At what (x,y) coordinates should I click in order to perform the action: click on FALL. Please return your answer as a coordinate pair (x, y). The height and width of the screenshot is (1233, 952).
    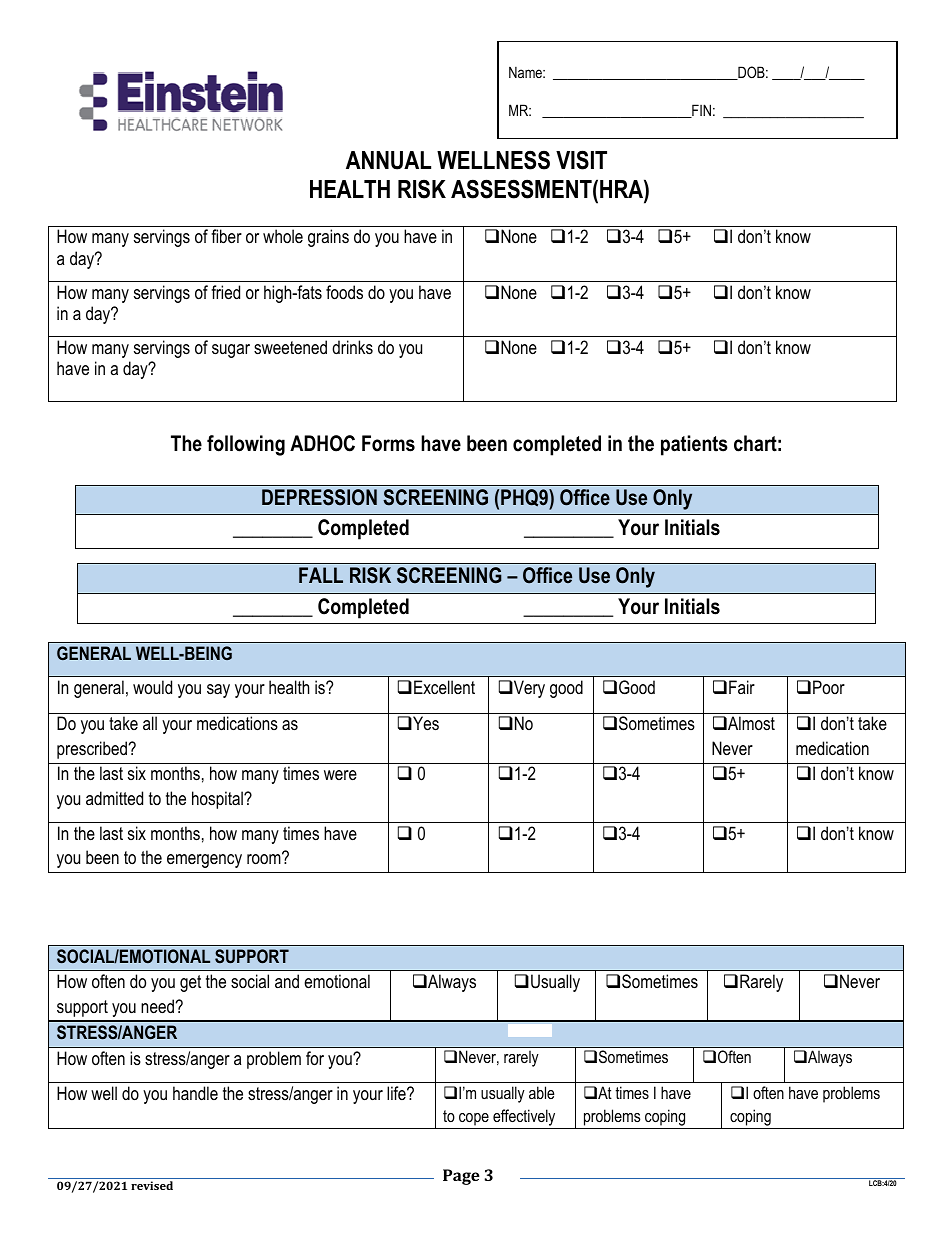
    Looking at the image, I should click on (321, 575).
